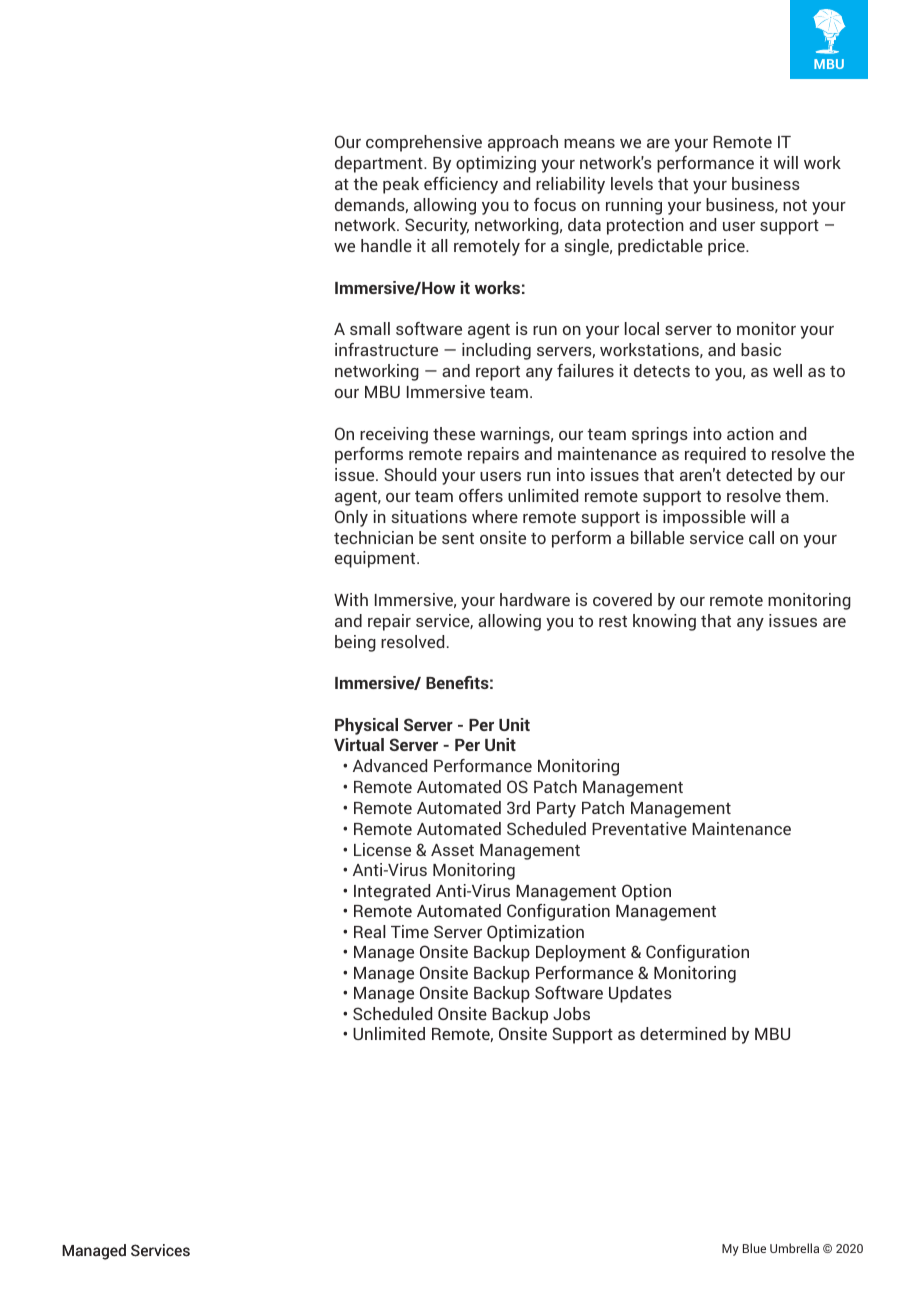 This screenshot has height=1308, width=924. I want to click on Physical, so click(366, 726).
